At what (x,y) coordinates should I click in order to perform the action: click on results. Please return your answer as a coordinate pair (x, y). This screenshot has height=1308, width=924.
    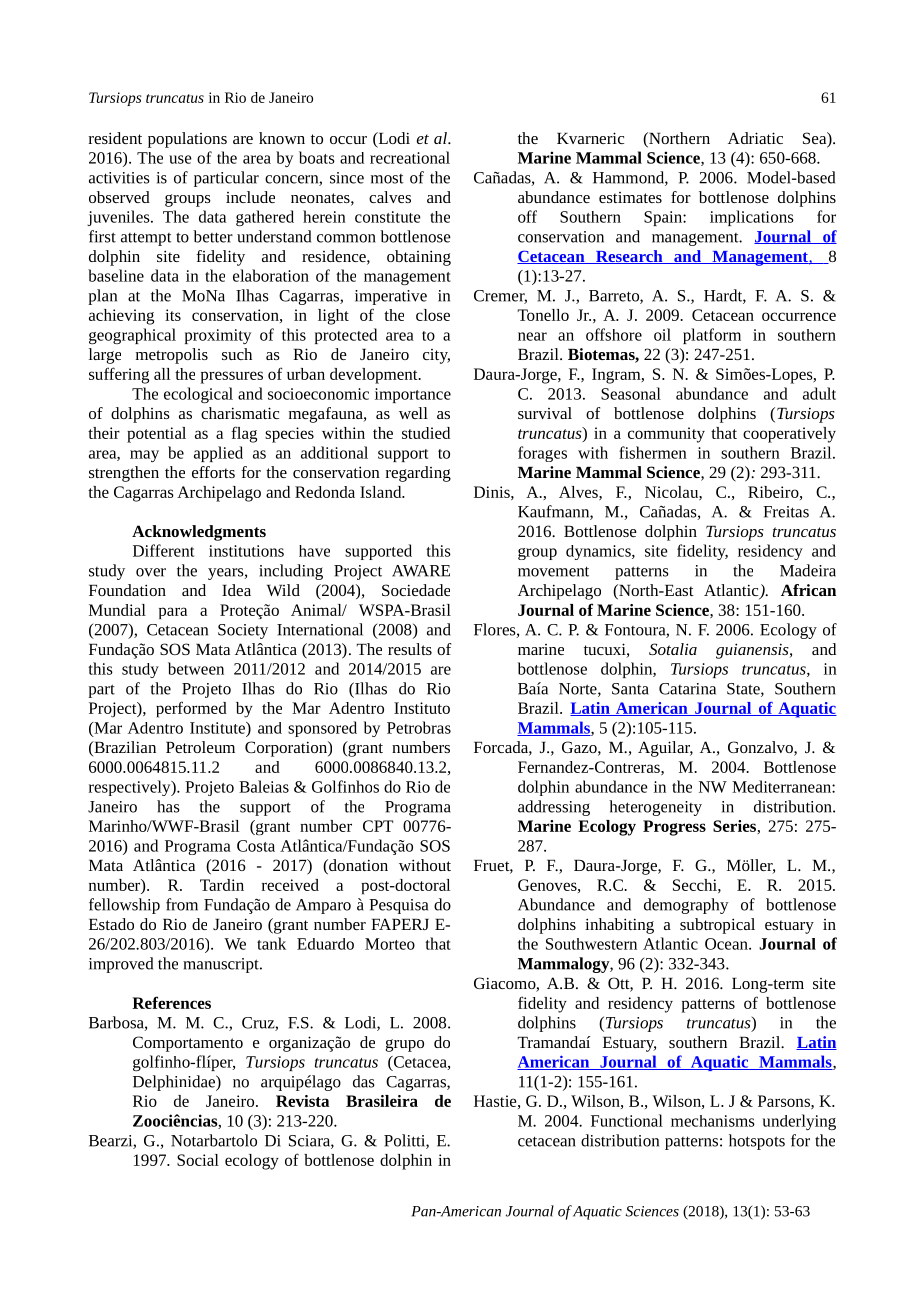
    Looking at the image, I should click on (410, 649).
